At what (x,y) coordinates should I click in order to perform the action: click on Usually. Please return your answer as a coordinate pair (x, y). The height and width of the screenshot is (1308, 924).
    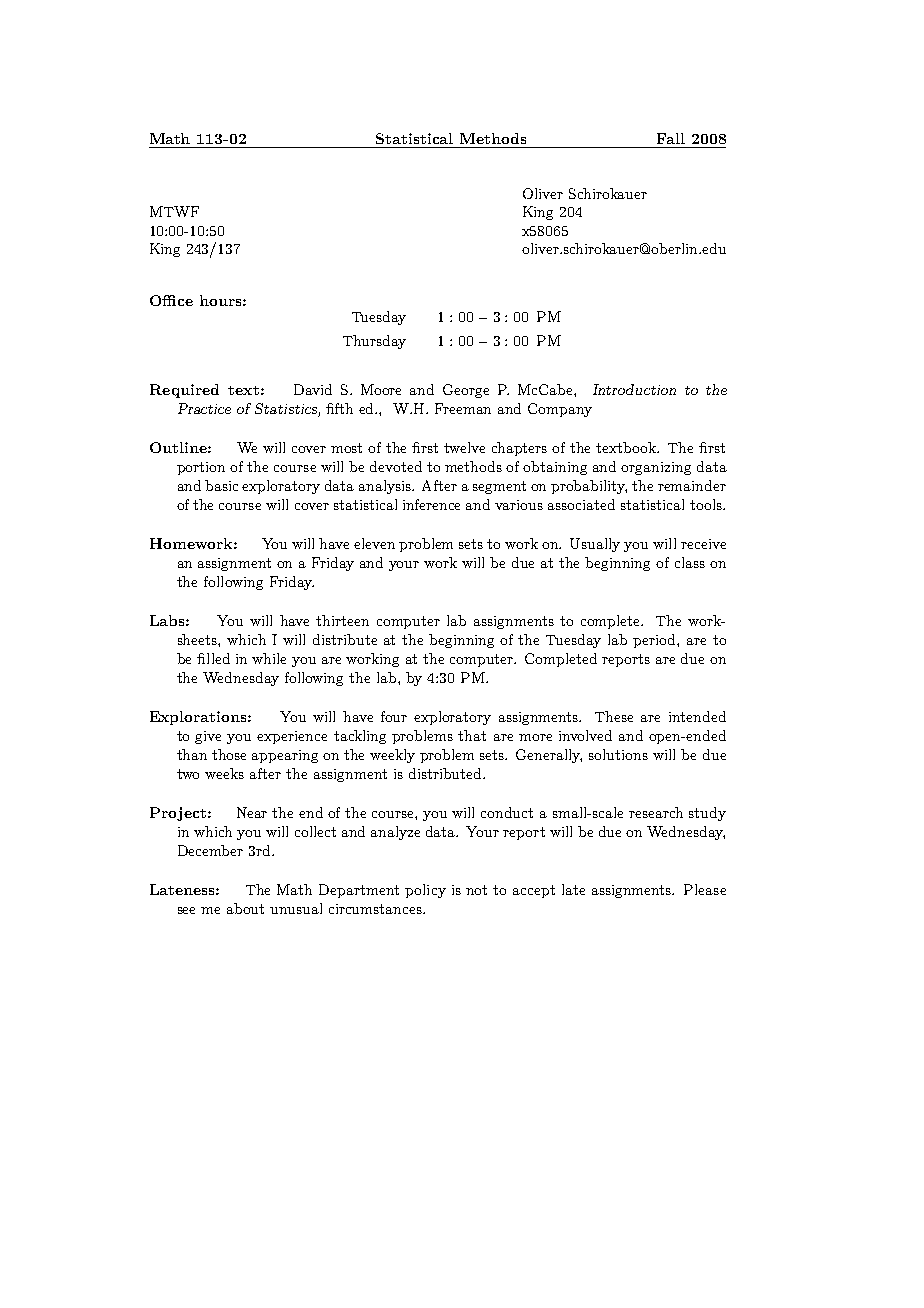
    Looking at the image, I should click on (595, 545).
